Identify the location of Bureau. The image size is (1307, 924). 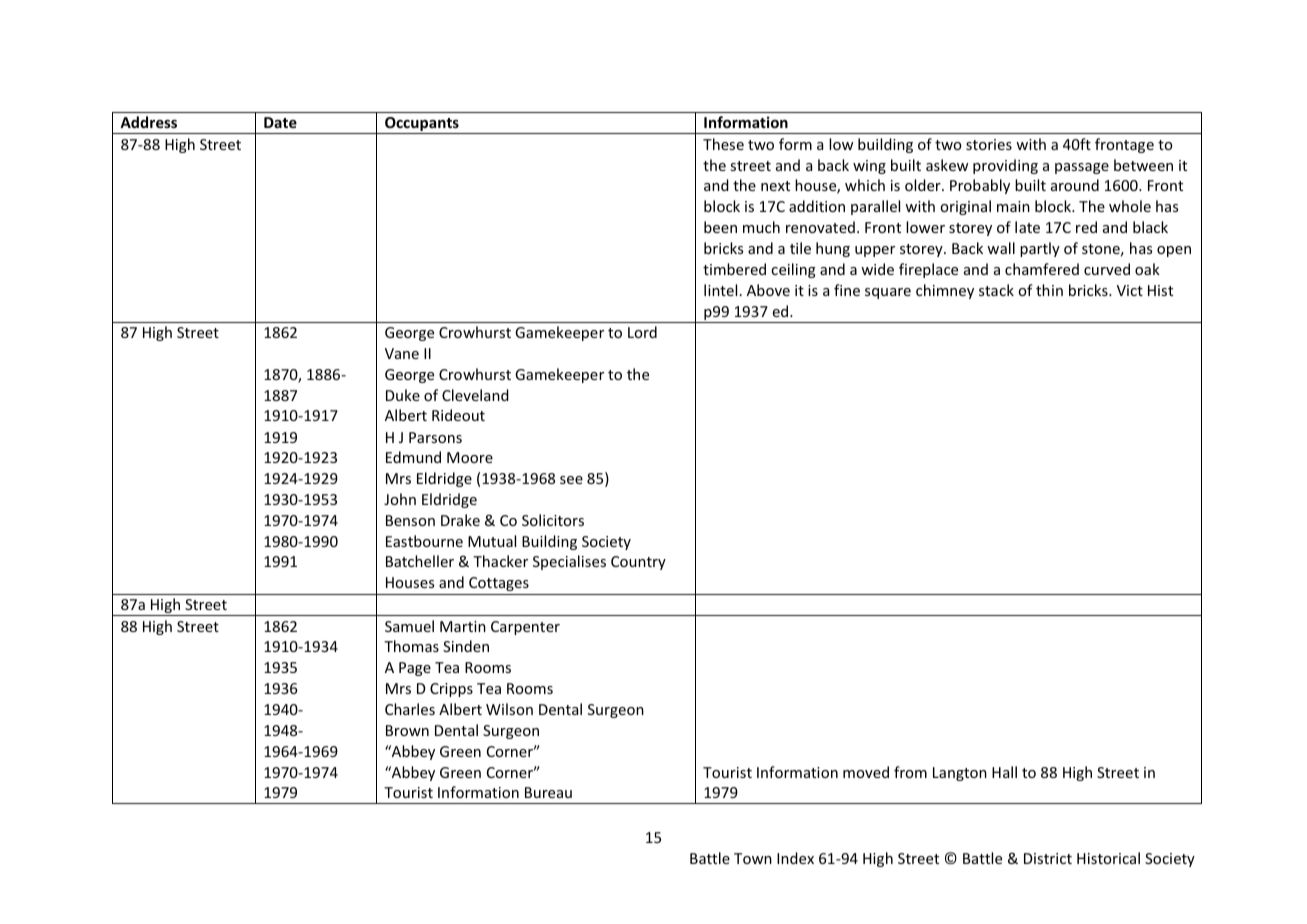
(548, 792).
